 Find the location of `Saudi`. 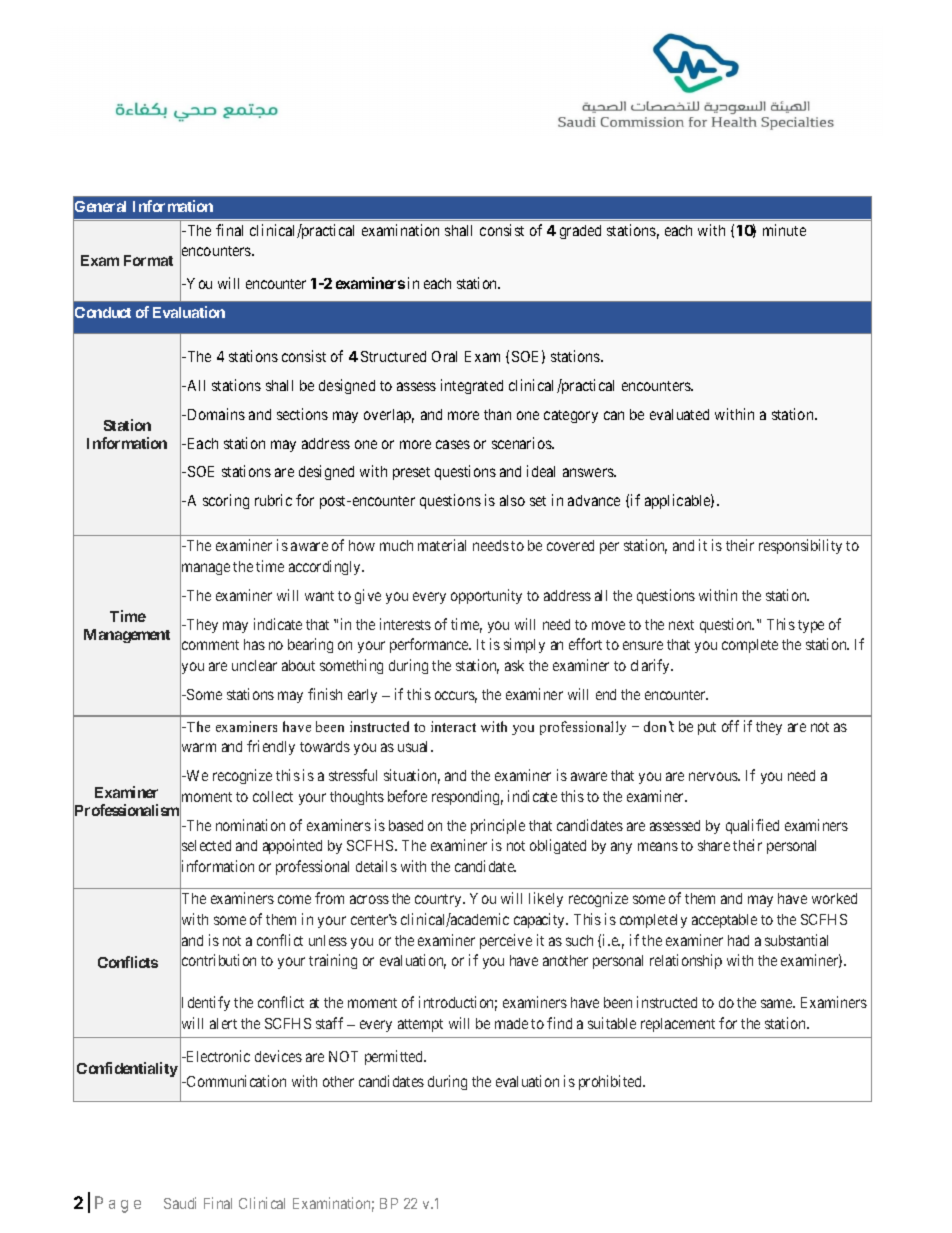

Saudi is located at coordinates (180, 1203).
